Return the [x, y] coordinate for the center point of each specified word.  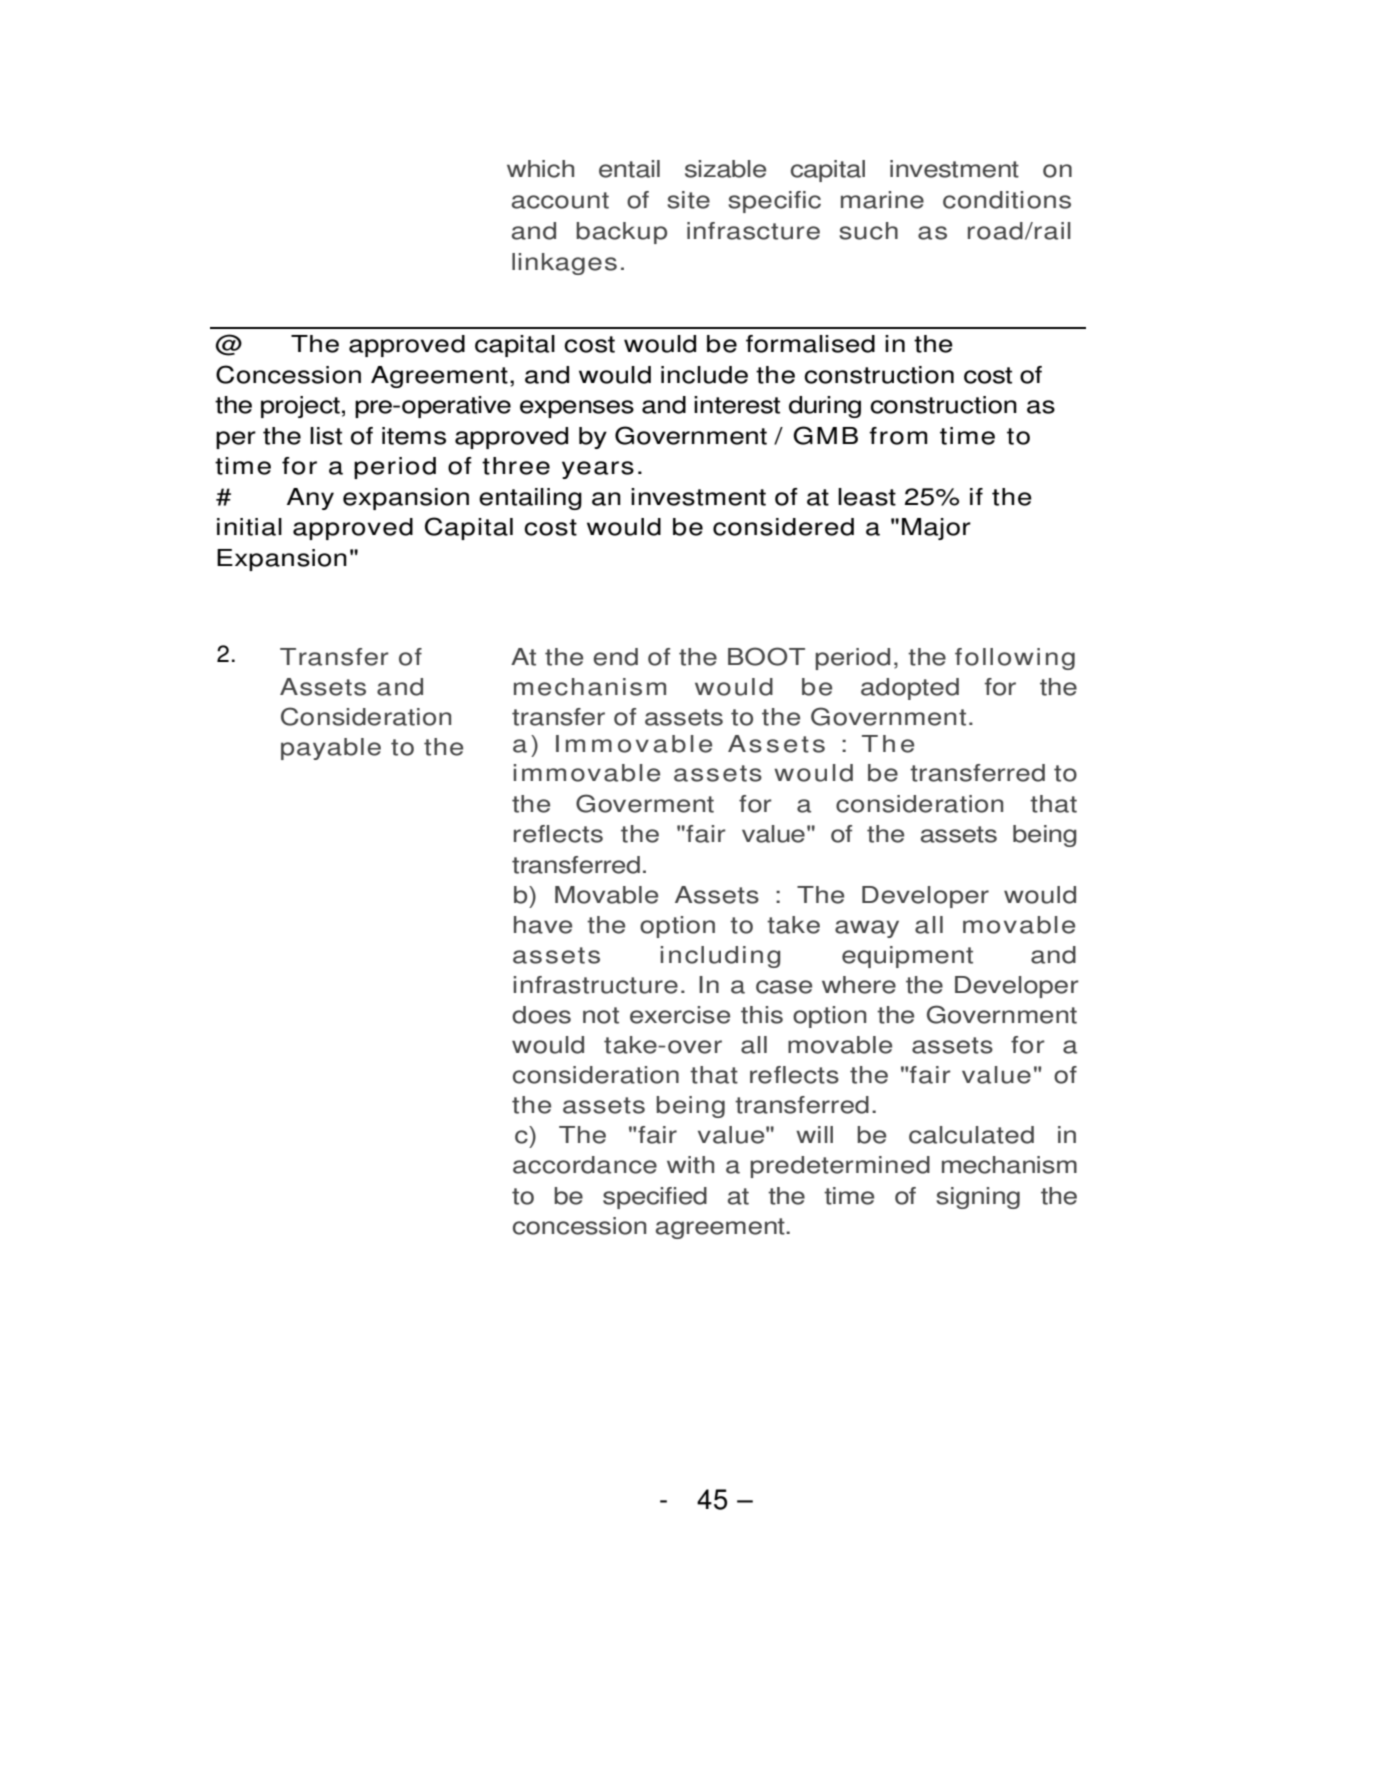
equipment [907, 957]
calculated [971, 1135]
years [598, 470]
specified [655, 1198]
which [540, 169]
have [543, 925]
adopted [910, 689]
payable [331, 749]
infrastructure [595, 985]
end [615, 657]
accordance [585, 1165]
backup [621, 233]
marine [882, 200]
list [326, 436]
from [898, 436]
